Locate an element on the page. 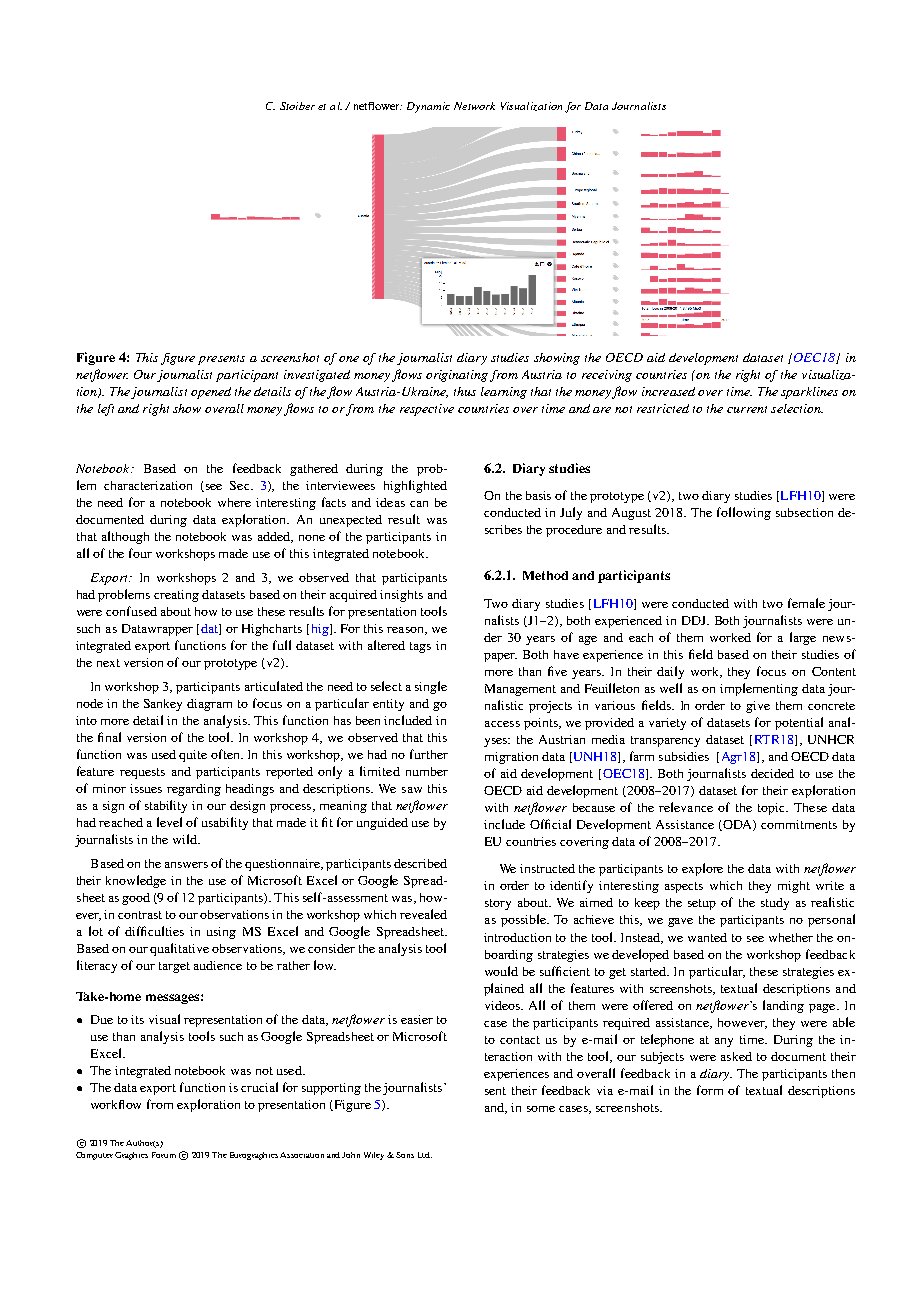  form is located at coordinates (710, 1090).
